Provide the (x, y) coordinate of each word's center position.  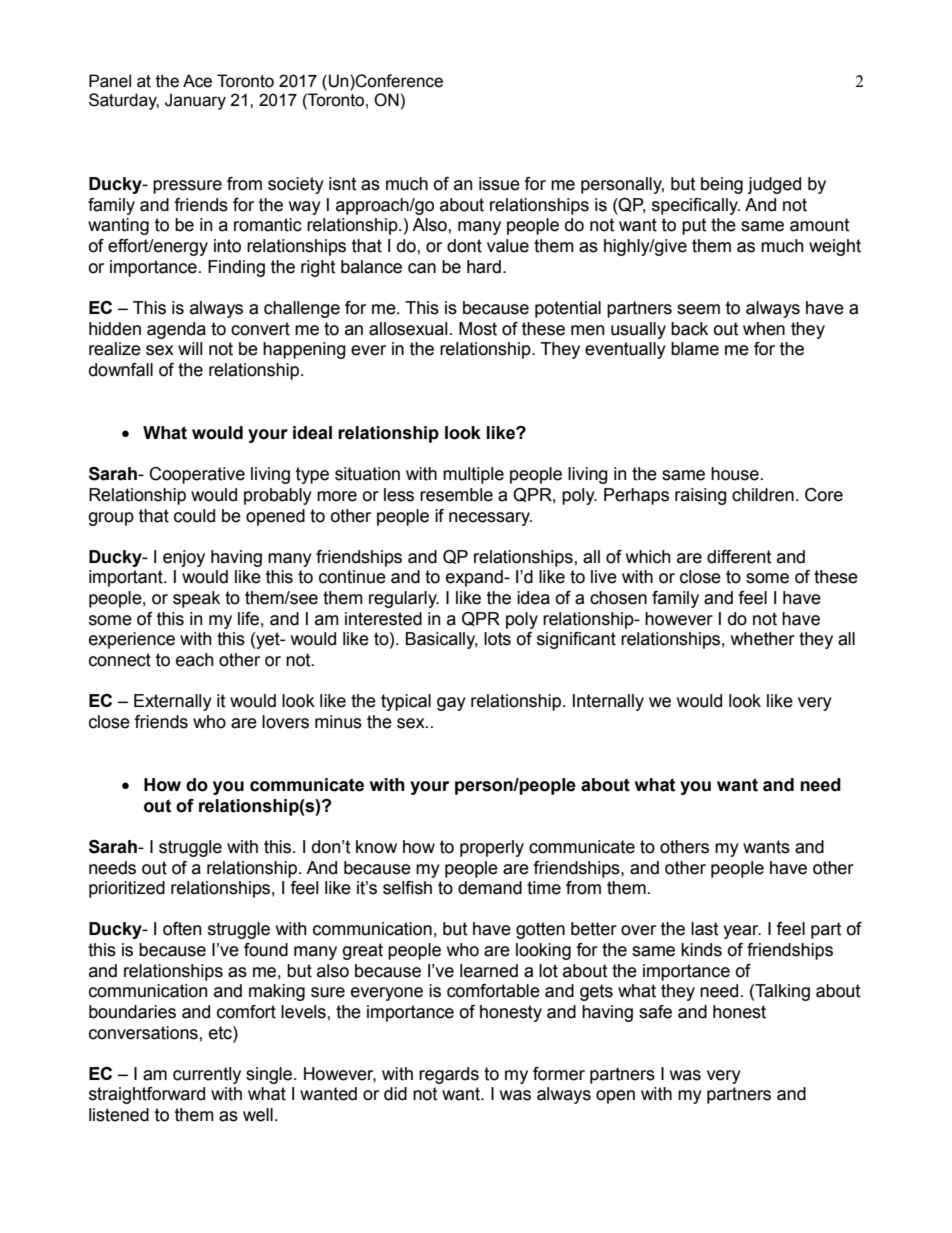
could (194, 516)
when (764, 329)
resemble (456, 495)
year (742, 932)
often (182, 929)
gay (451, 704)
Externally (173, 702)
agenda (176, 330)
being (722, 185)
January (195, 101)
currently (207, 1075)
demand (490, 888)
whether (763, 639)
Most (478, 329)
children (763, 495)
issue (499, 184)
